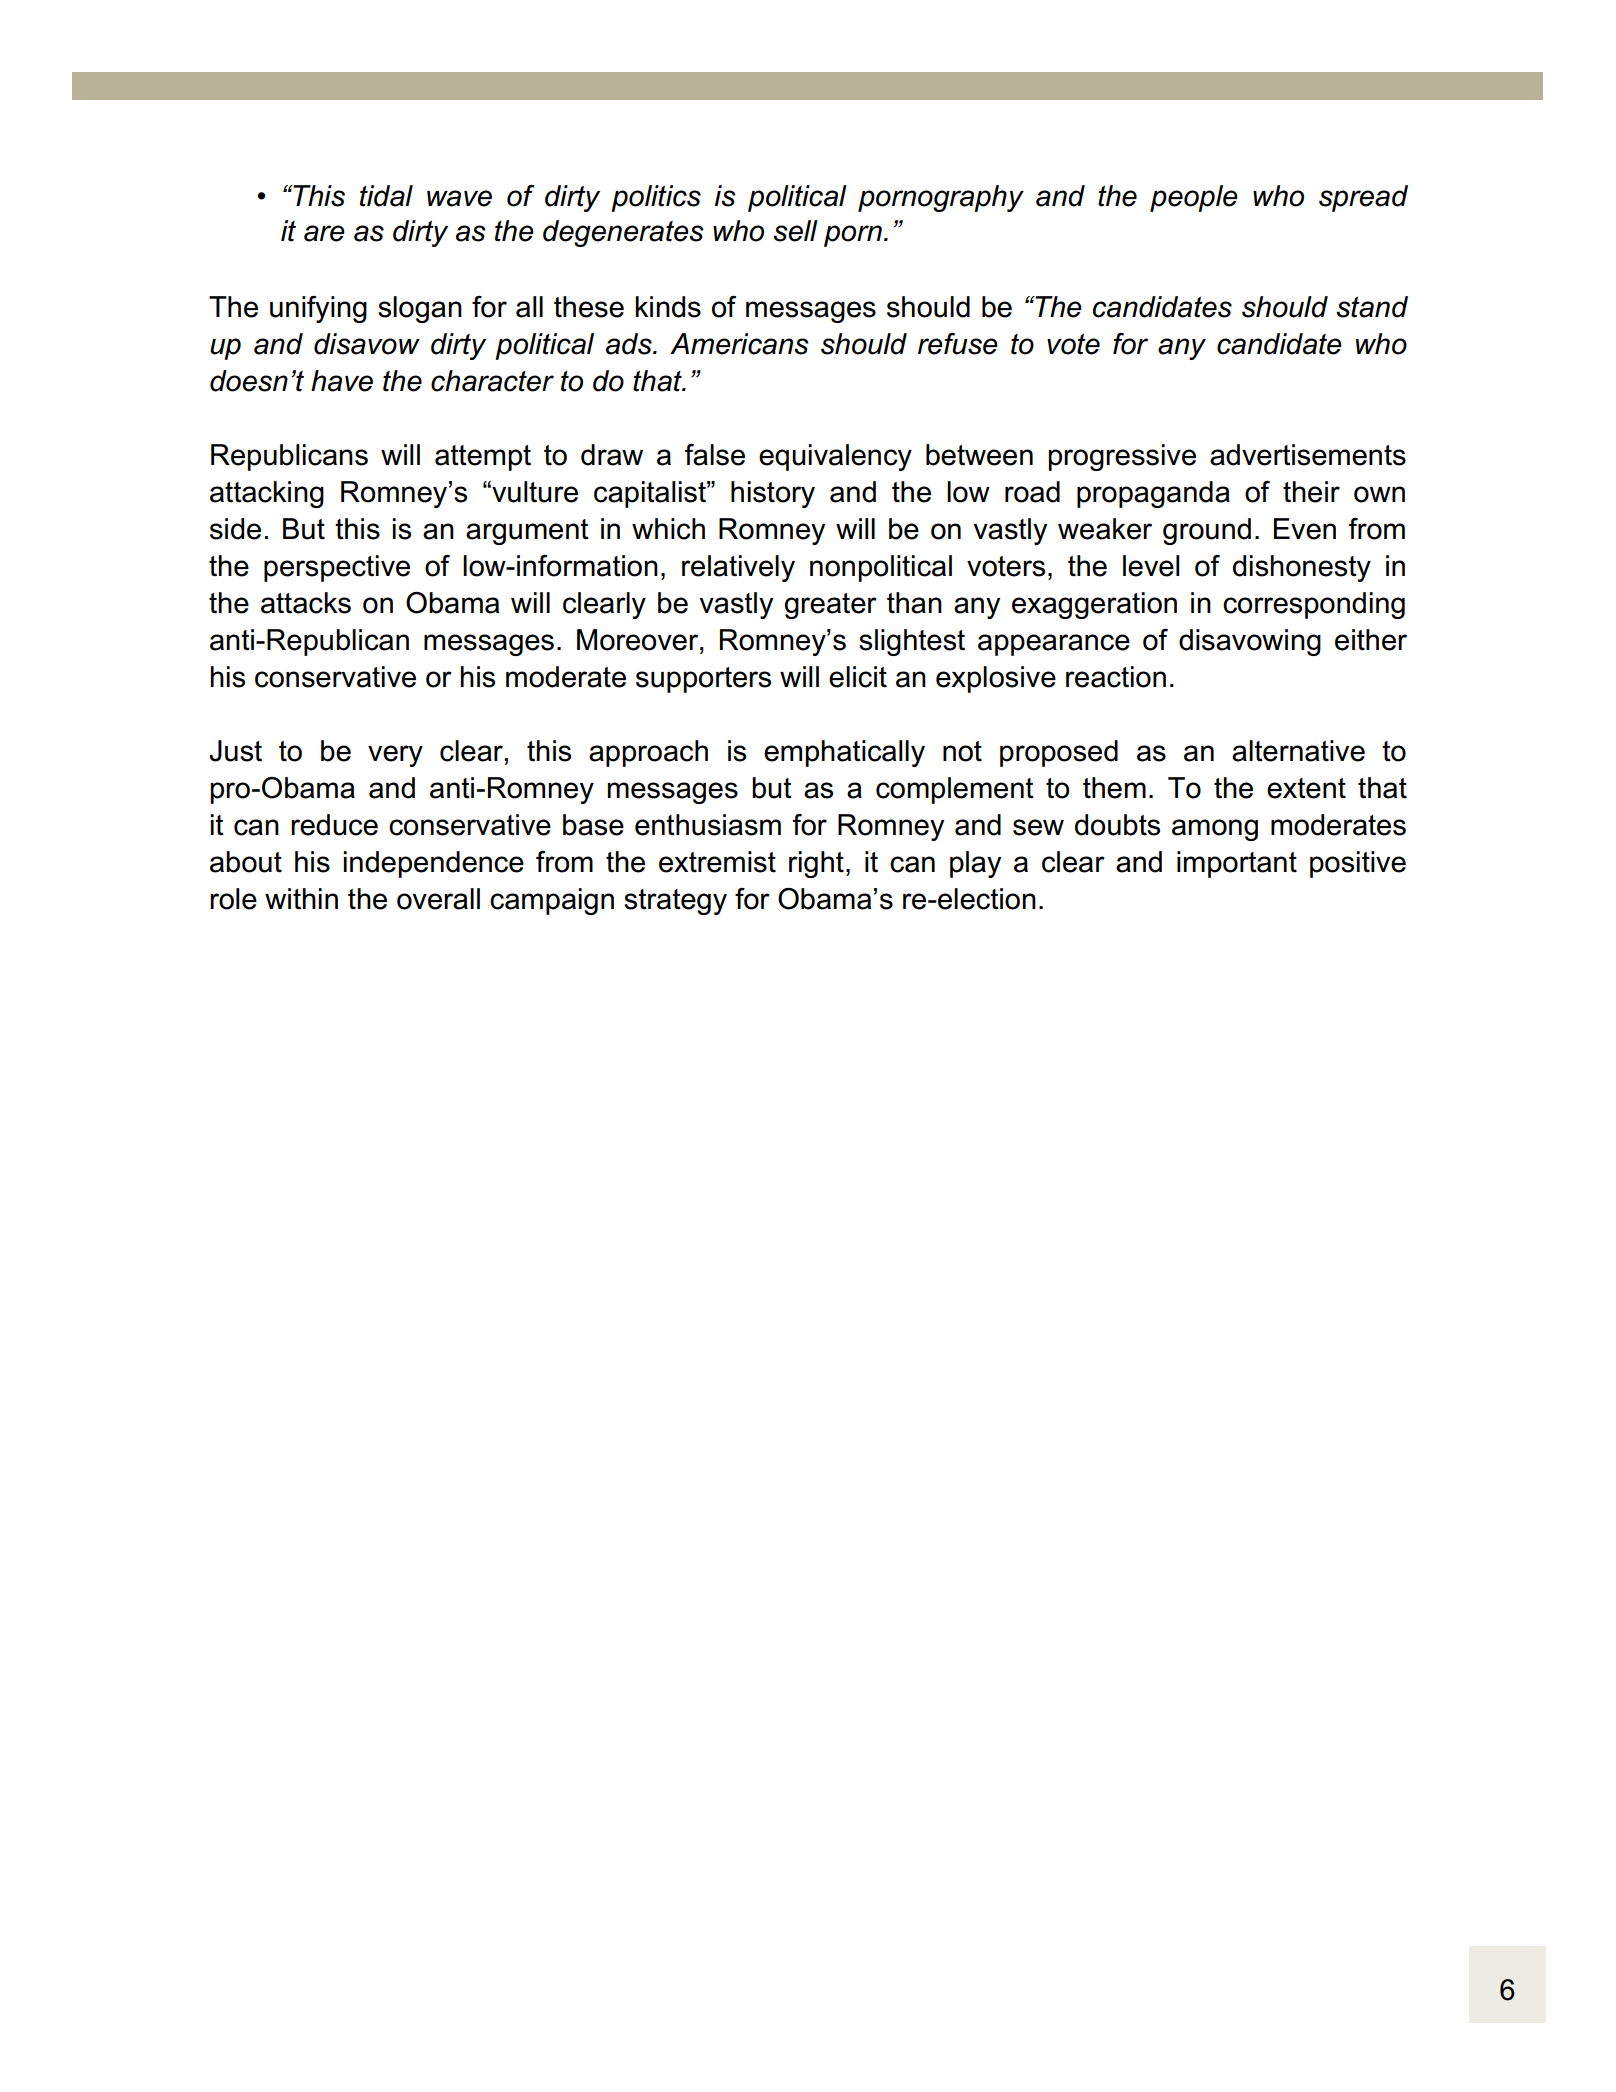 The width and height of the screenshot is (1616, 2092). What do you see at coordinates (433, 864) in the screenshot?
I see `independence` at bounding box center [433, 864].
